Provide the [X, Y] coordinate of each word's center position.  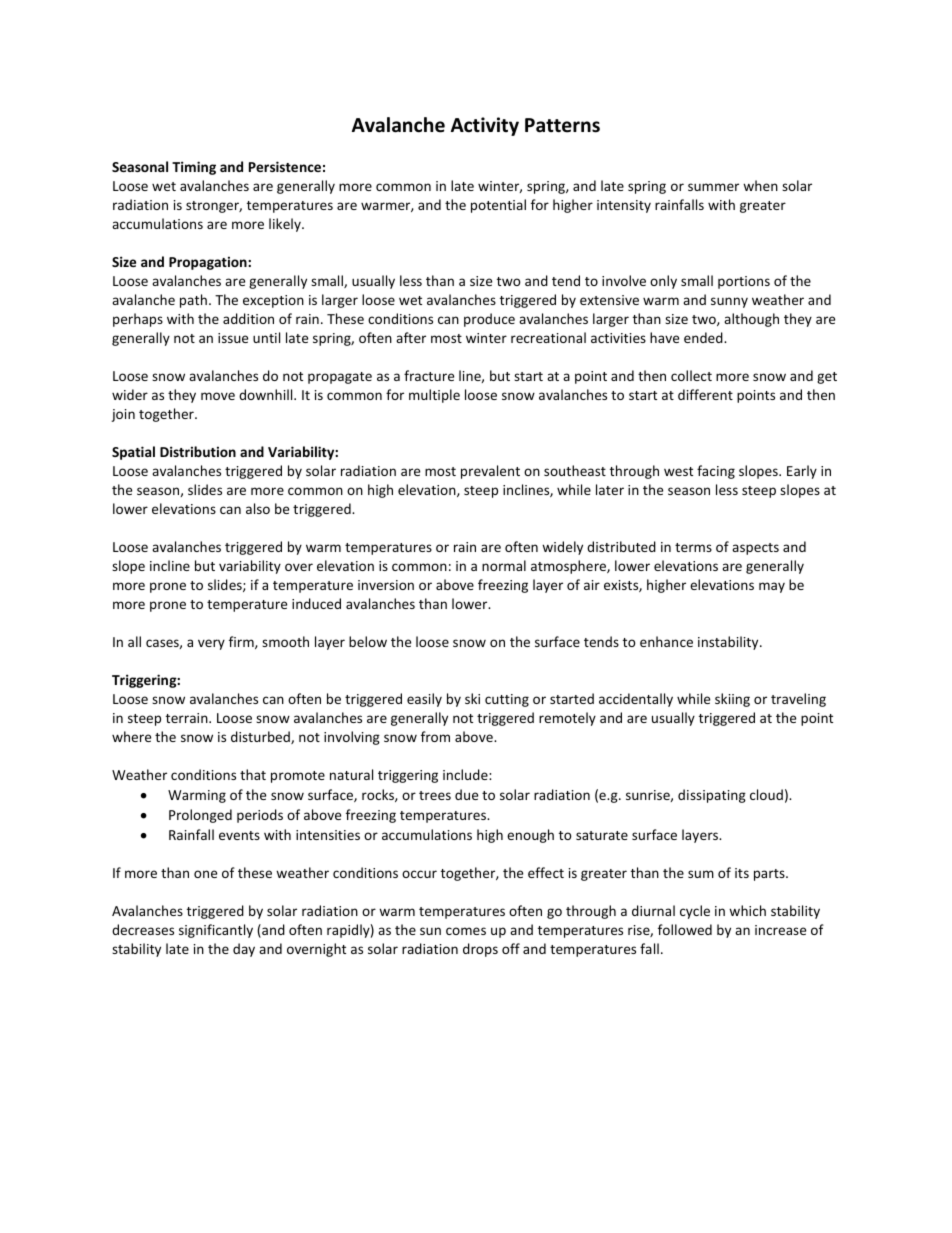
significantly [216, 931]
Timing [194, 168]
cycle [695, 912]
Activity [485, 126]
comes [466, 931]
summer [713, 187]
